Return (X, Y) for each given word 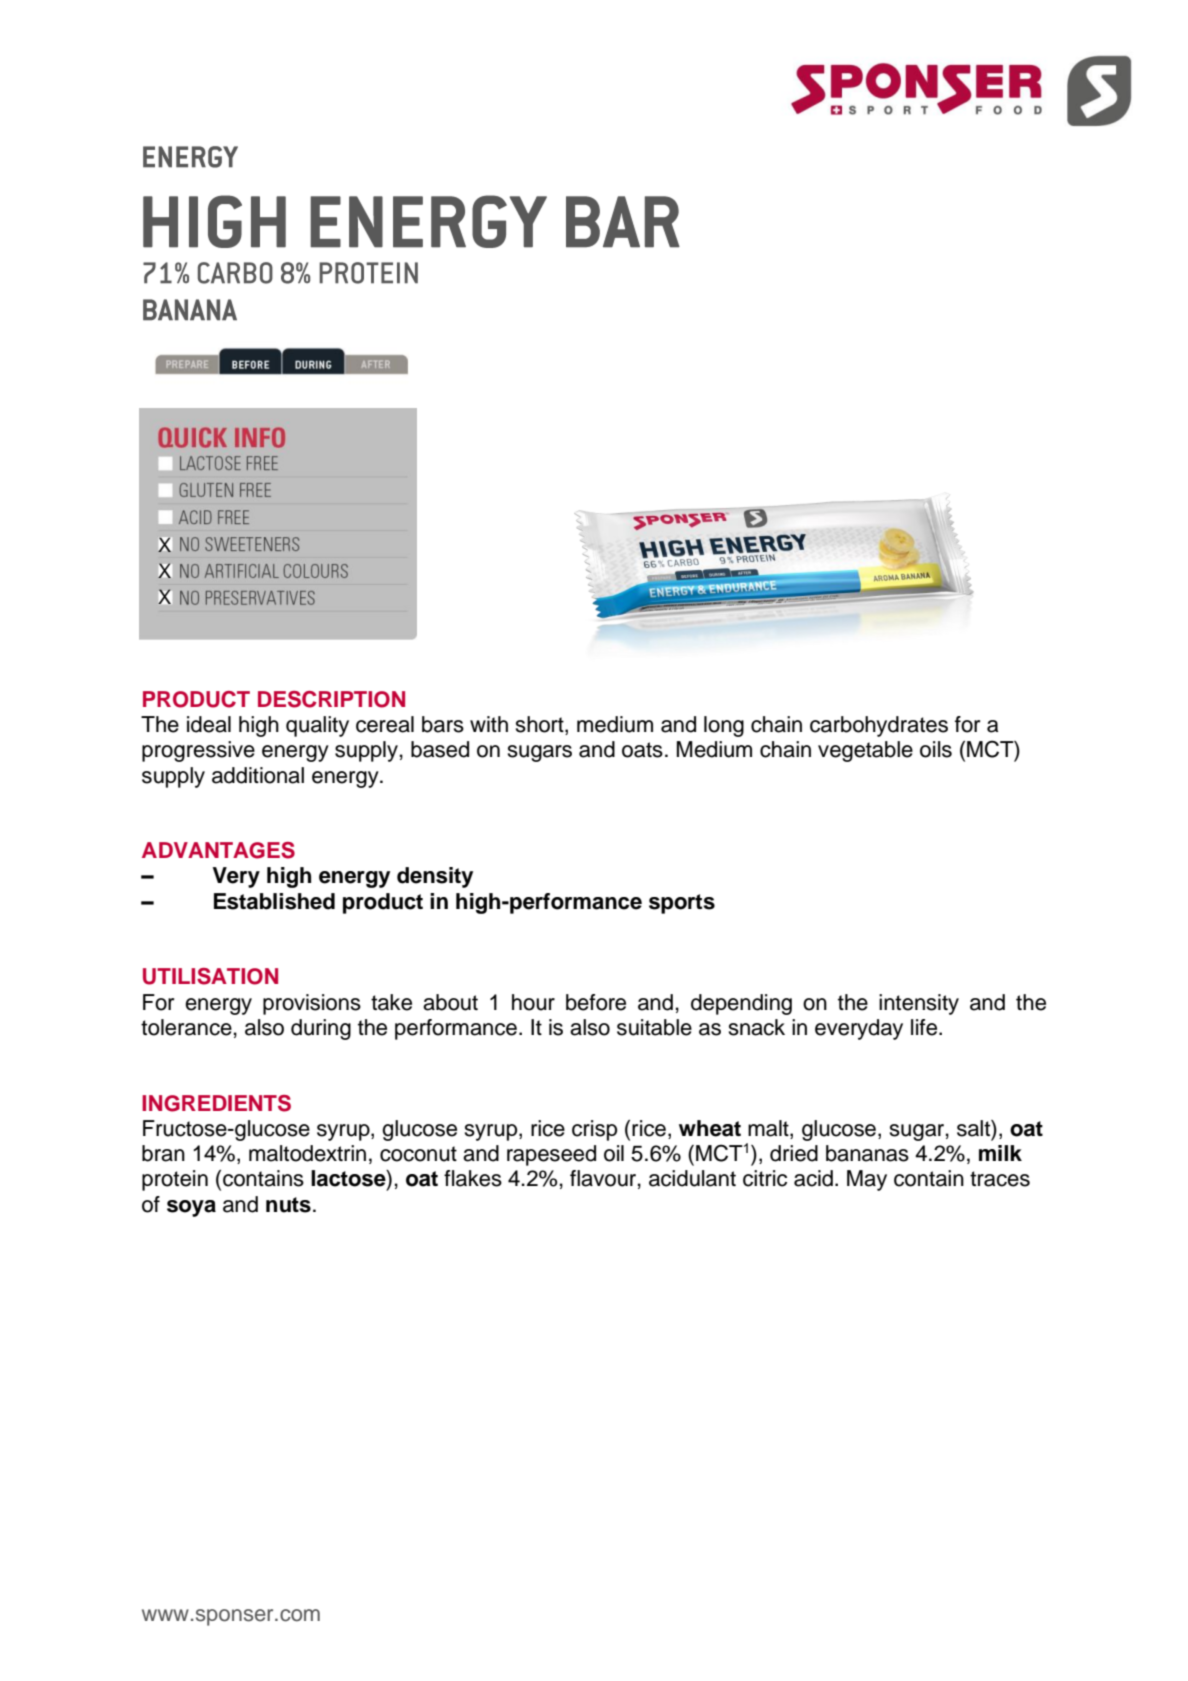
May (867, 1180)
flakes (473, 1178)
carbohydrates (879, 726)
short (541, 725)
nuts (288, 1205)
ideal (209, 724)
